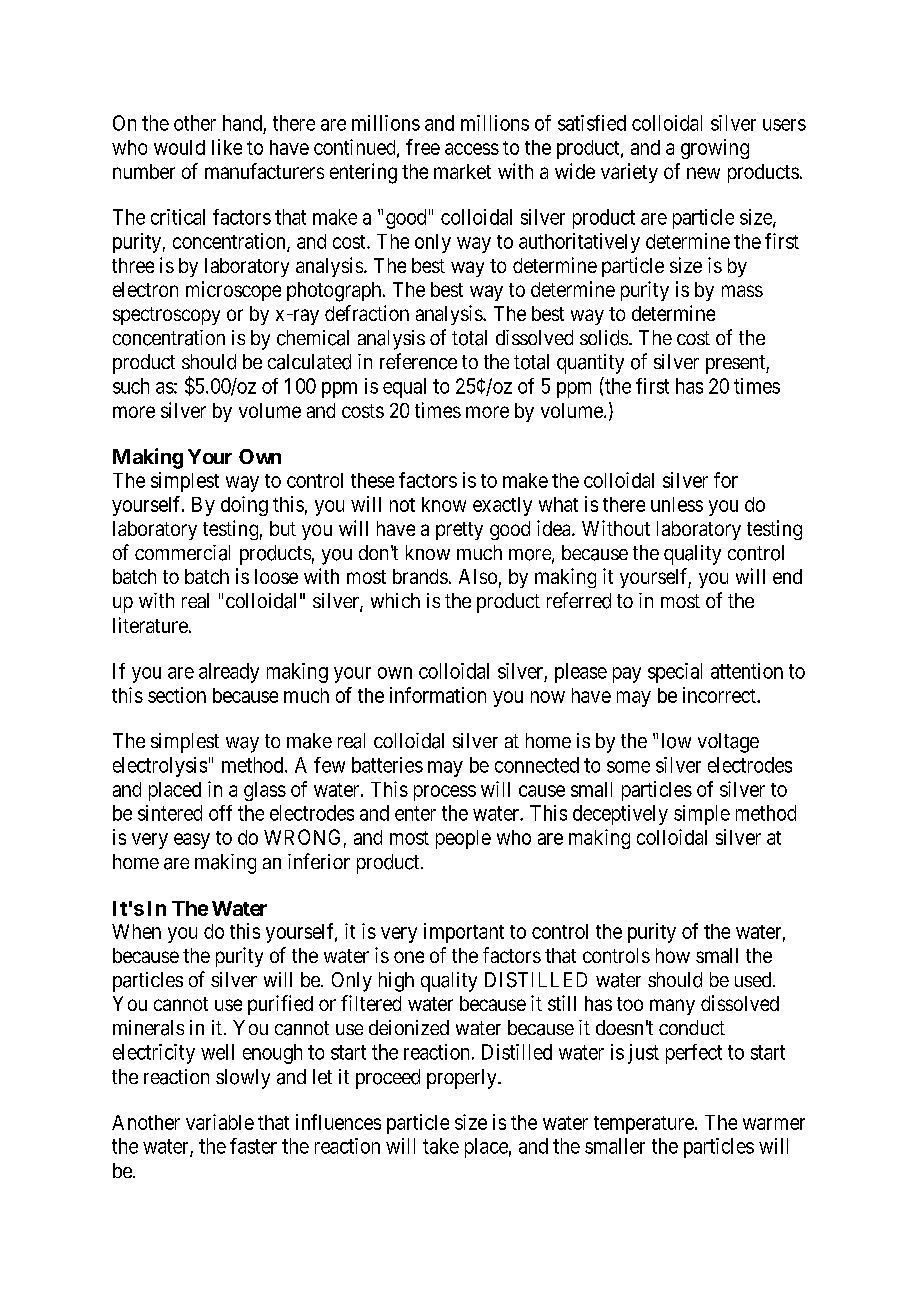 This document has height=1308, width=924. I want to click on off, so click(220, 813).
